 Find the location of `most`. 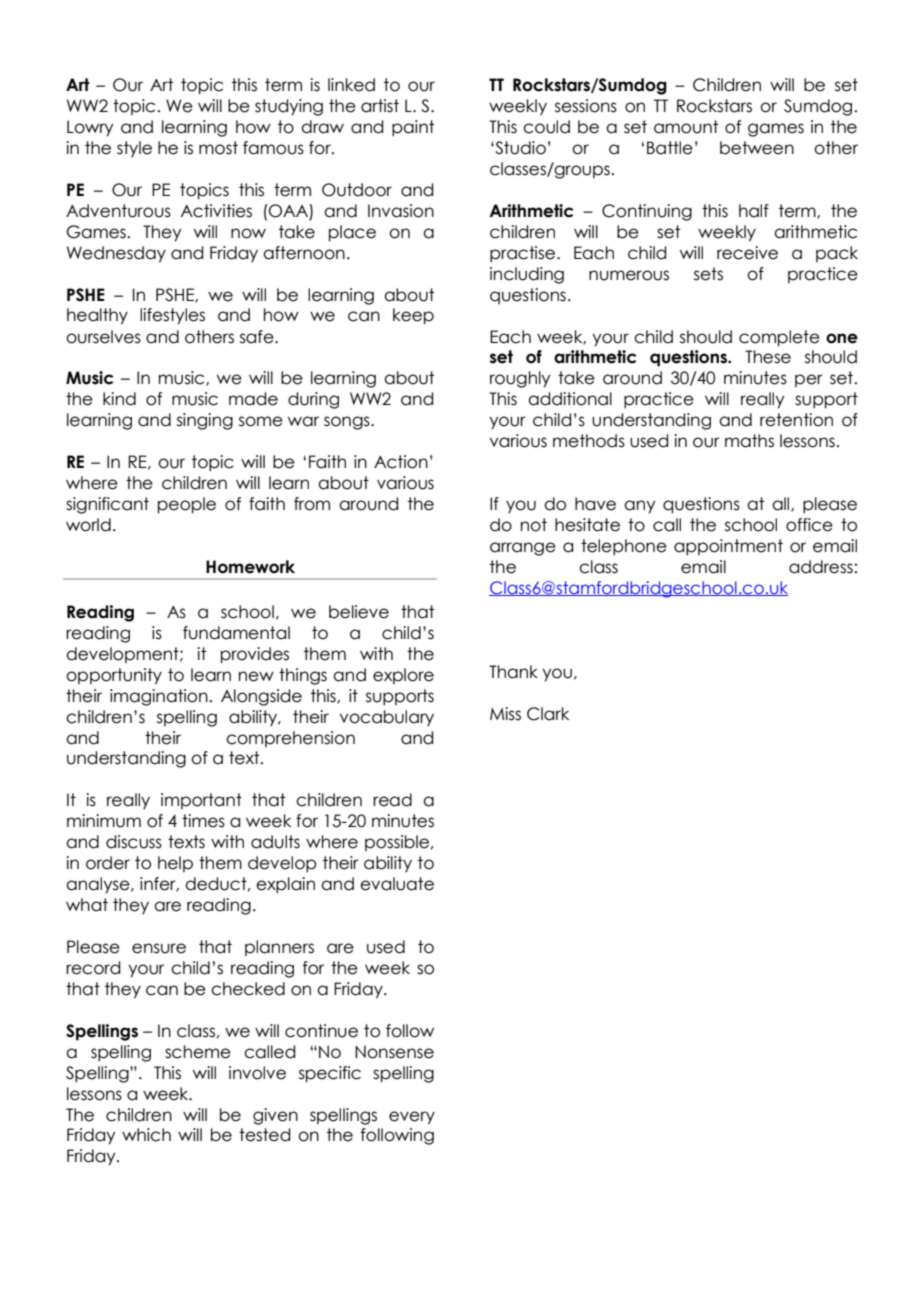

most is located at coordinates (218, 148).
